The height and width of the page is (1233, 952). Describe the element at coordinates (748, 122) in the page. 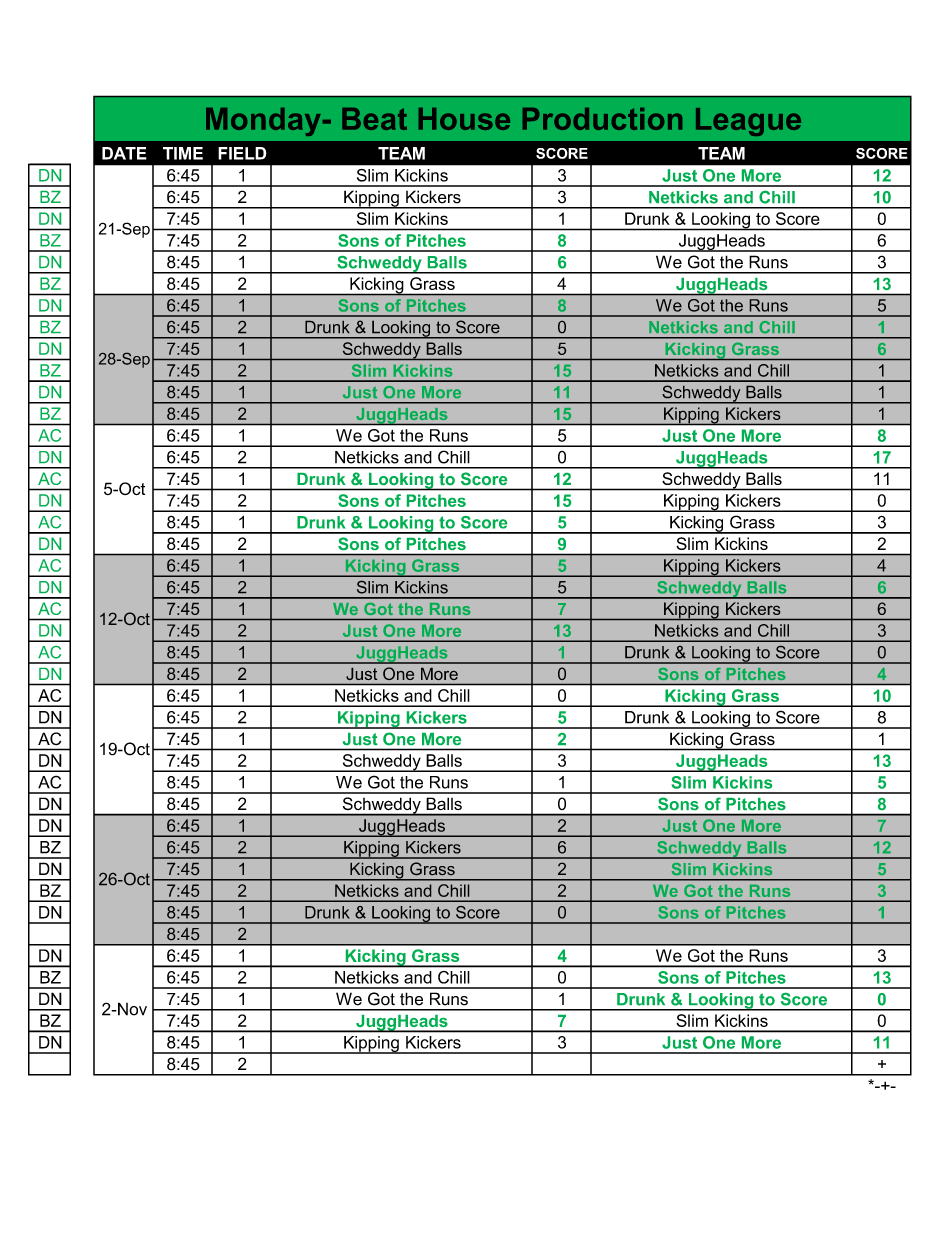

I see `League` at that location.
